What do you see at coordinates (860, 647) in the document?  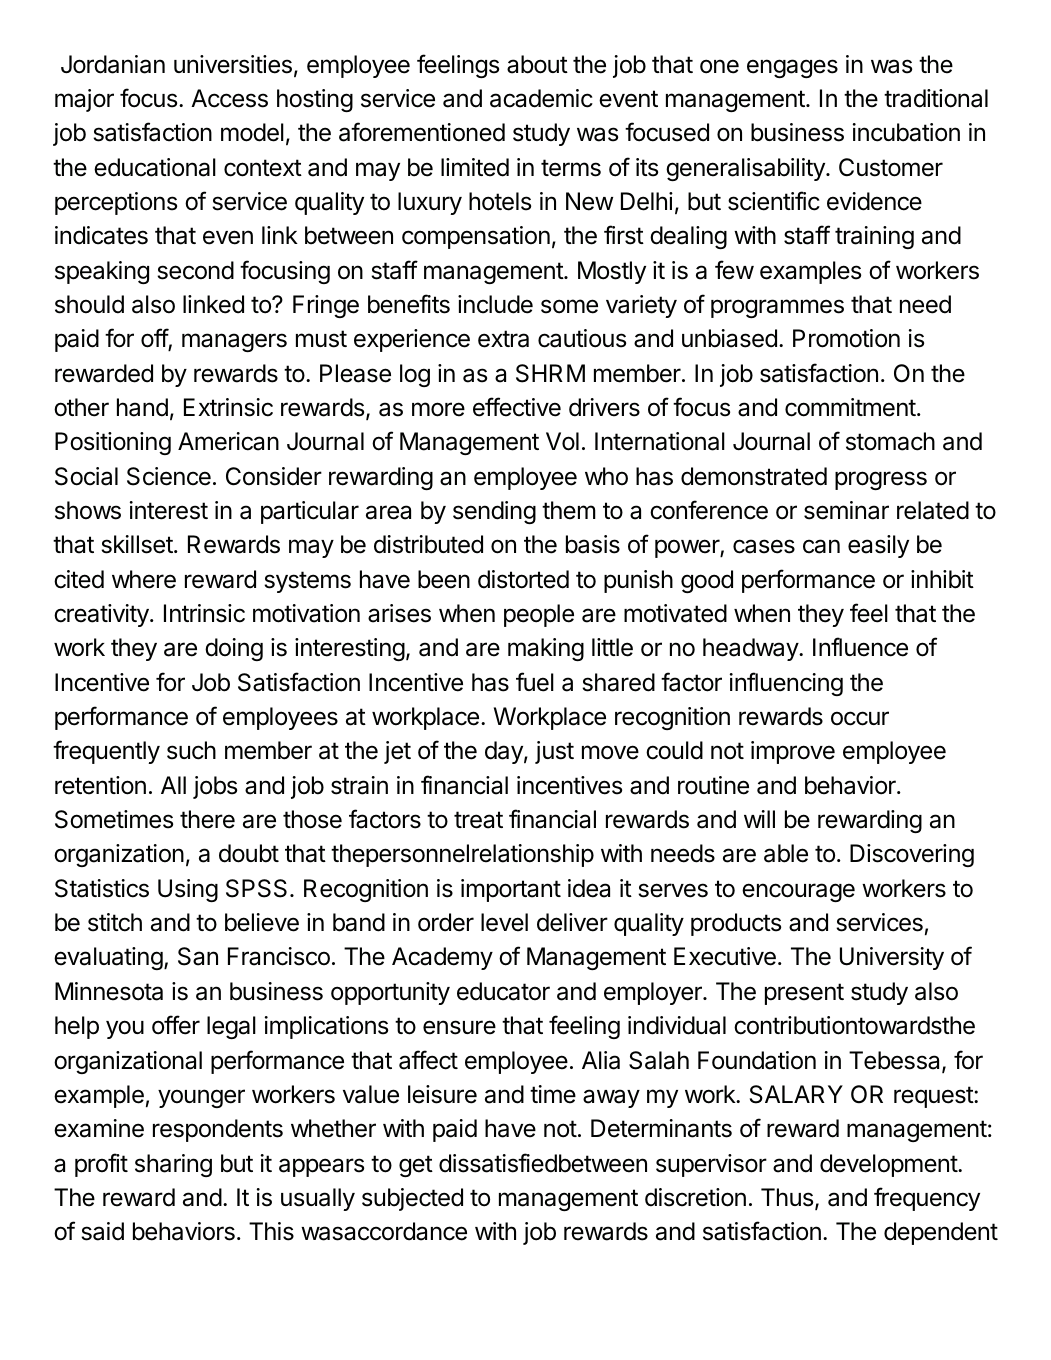 I see `Influence` at bounding box center [860, 647].
